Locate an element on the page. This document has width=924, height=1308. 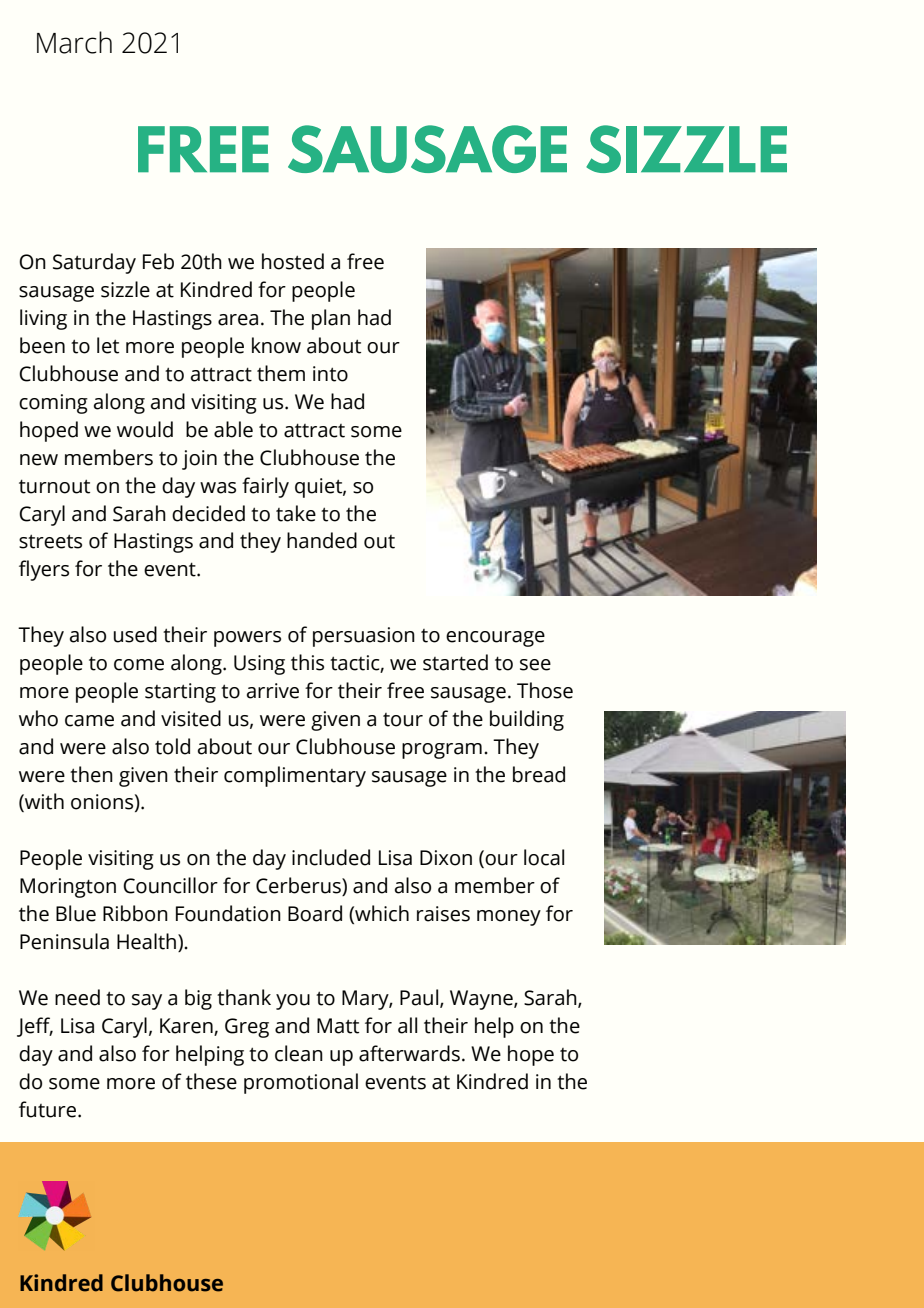
hosted is located at coordinates (293, 261).
